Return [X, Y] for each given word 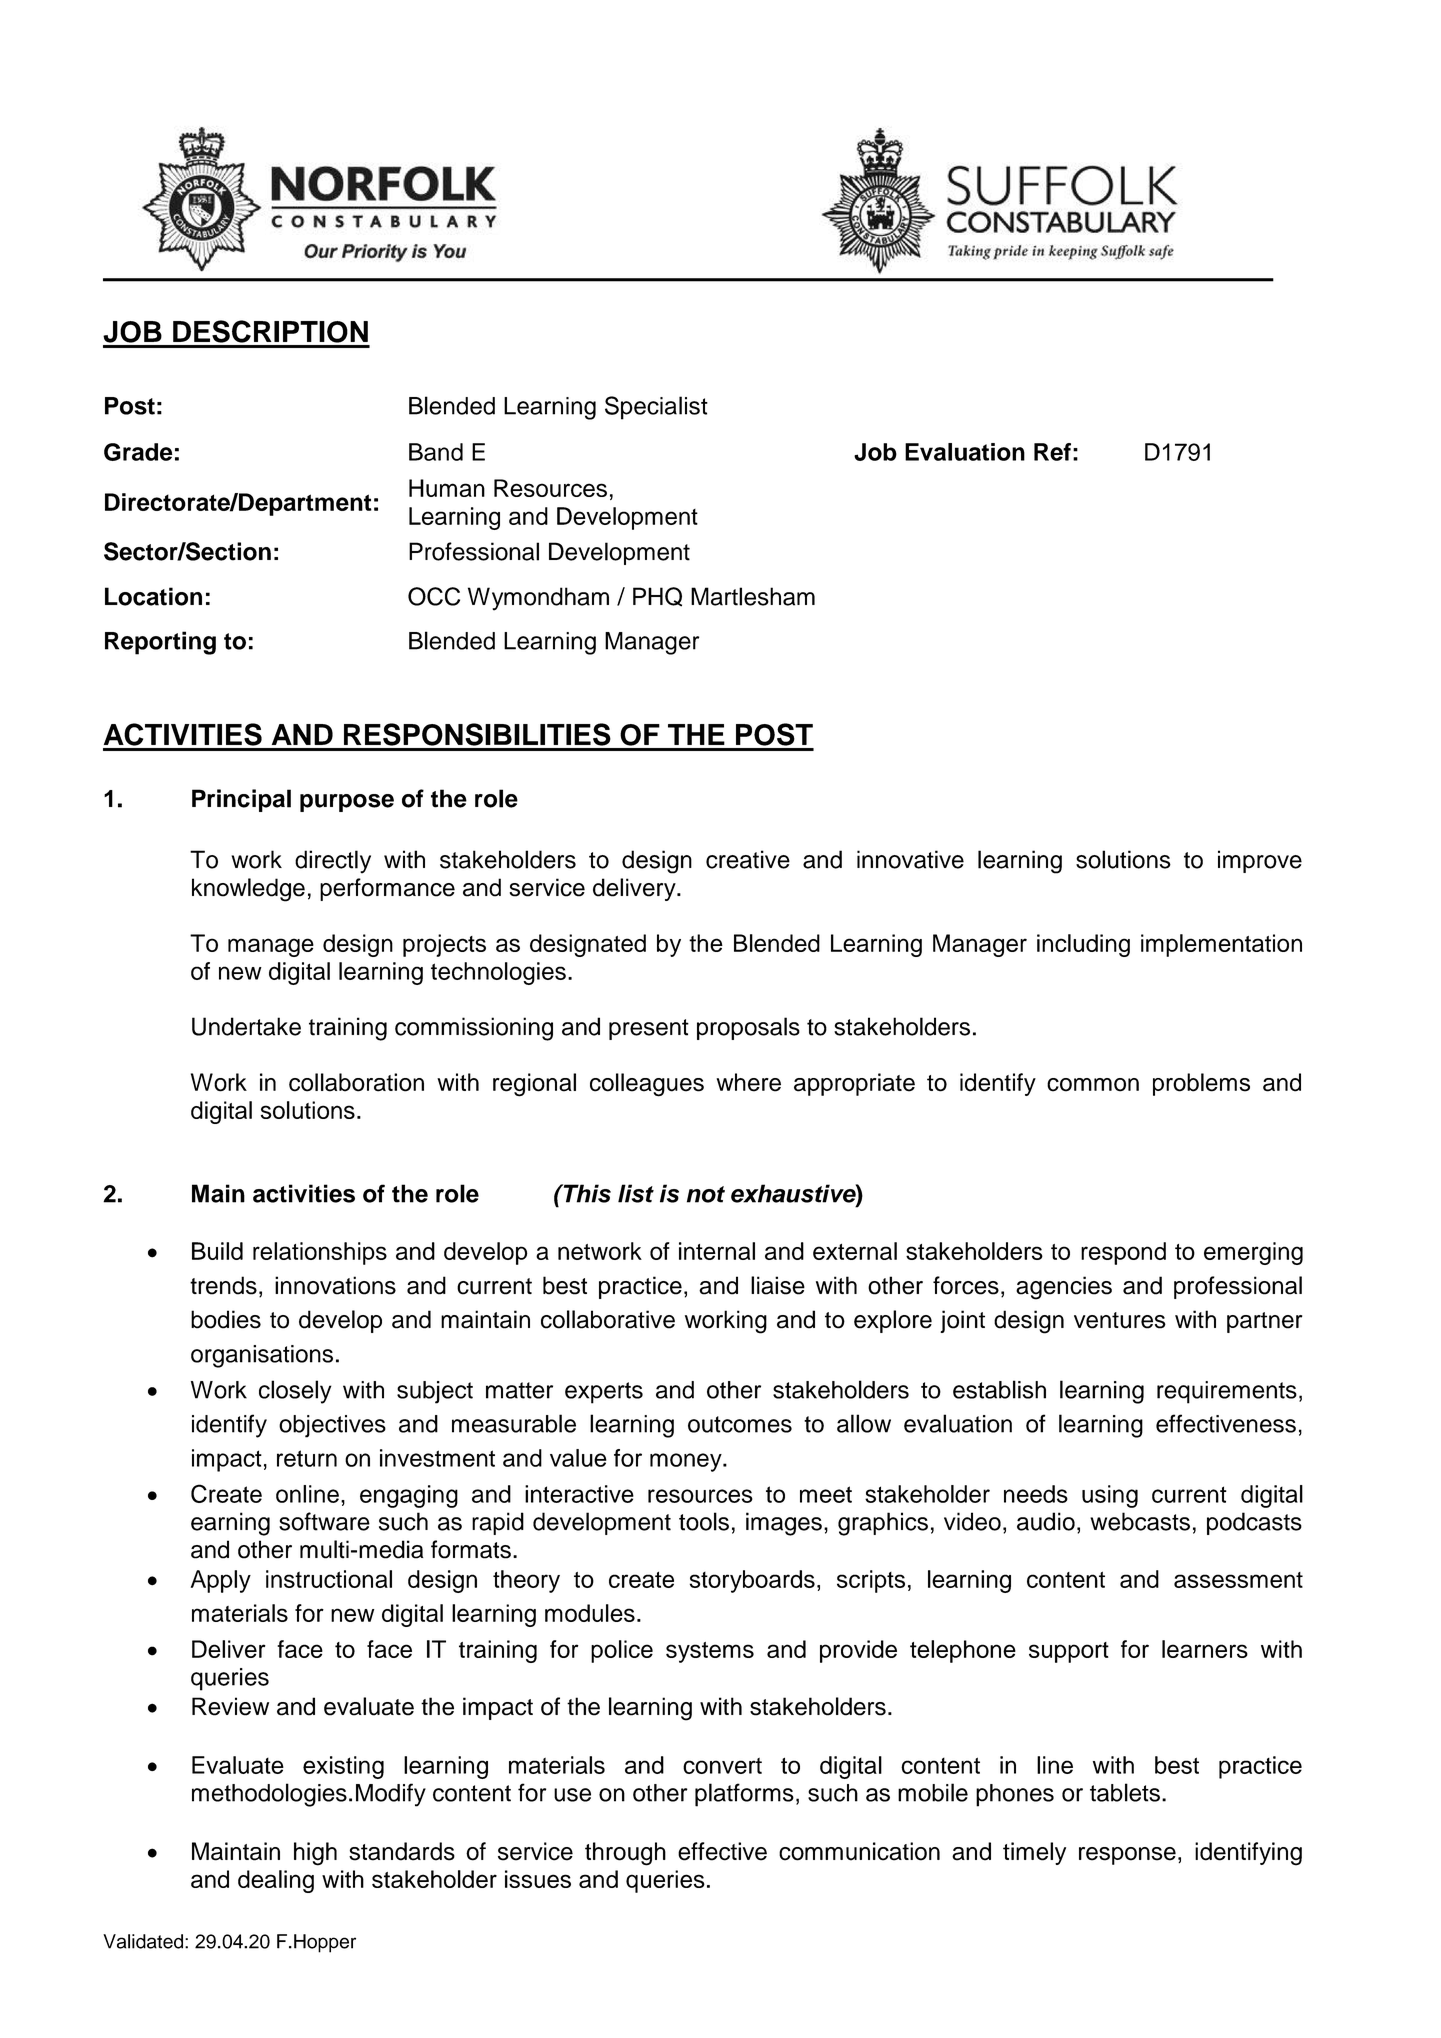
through [625, 1854]
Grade [138, 452]
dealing [276, 1881]
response [1127, 1856]
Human [447, 488]
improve [1260, 861]
